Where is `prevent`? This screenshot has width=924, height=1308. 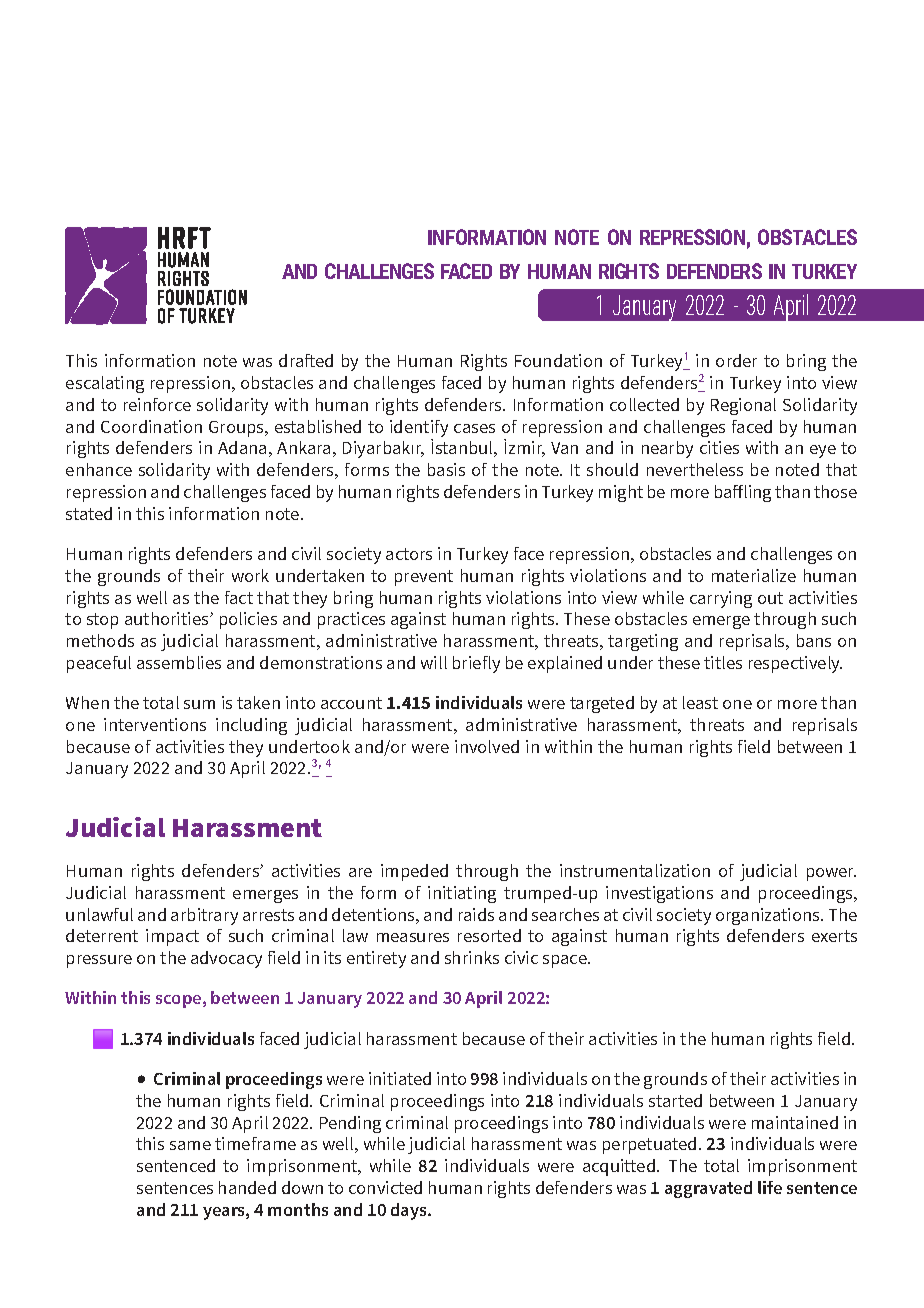 prevent is located at coordinates (424, 578).
